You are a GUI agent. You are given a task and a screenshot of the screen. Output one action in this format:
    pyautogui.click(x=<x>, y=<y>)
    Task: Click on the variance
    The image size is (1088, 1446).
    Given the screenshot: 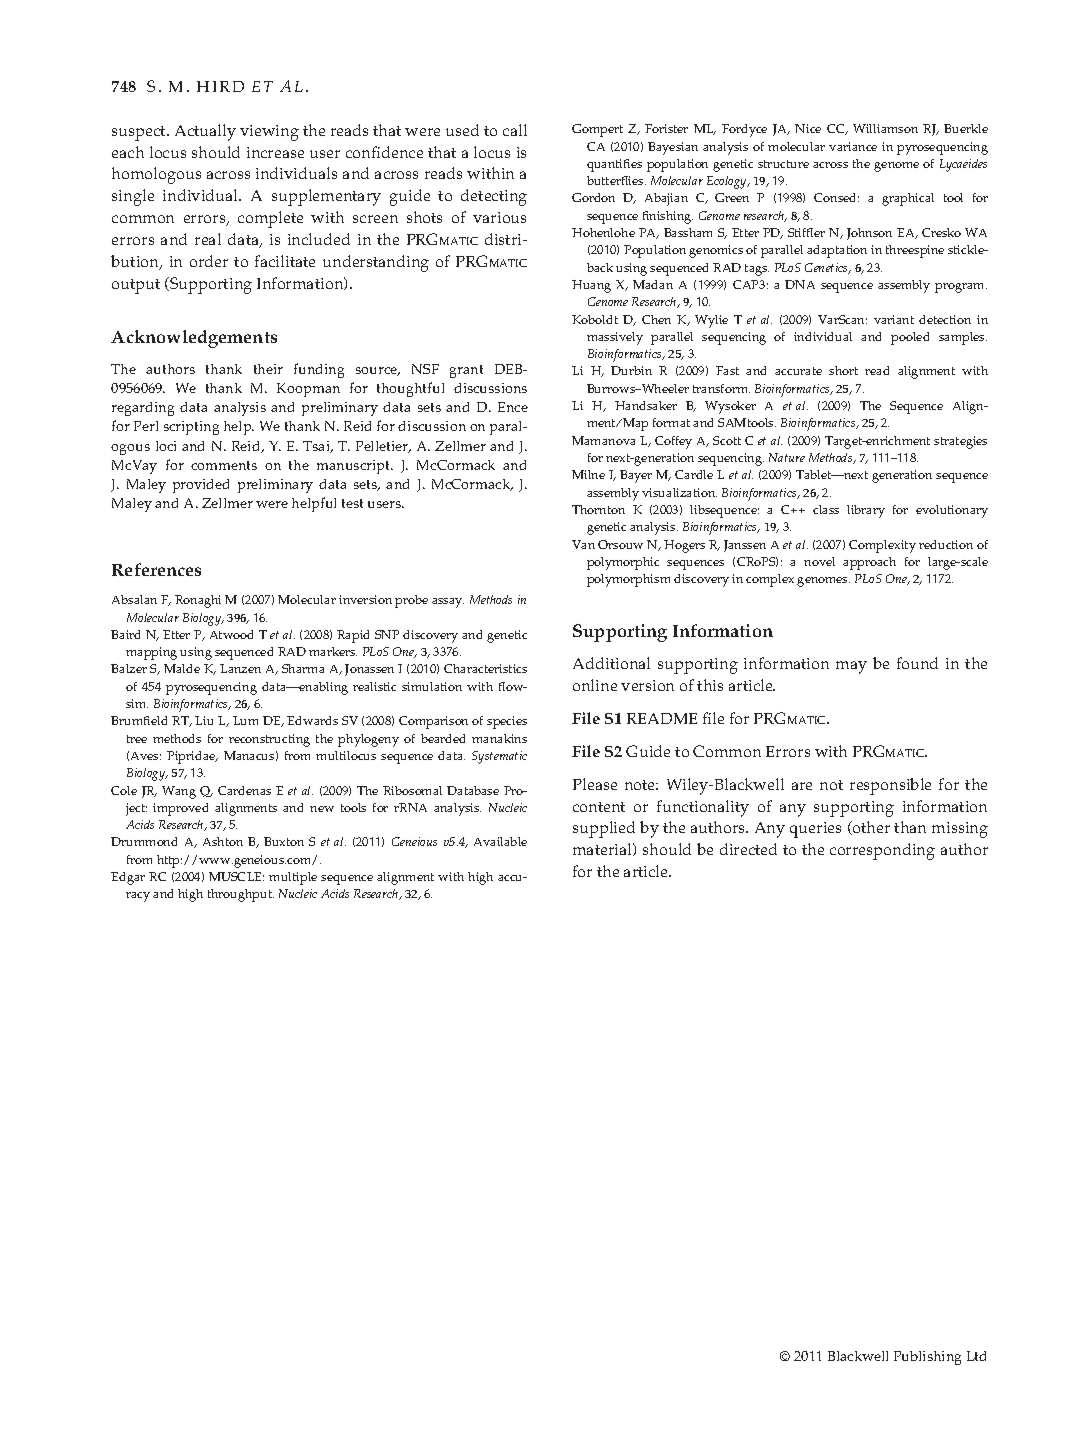 What is the action you would take?
    pyautogui.click(x=853, y=146)
